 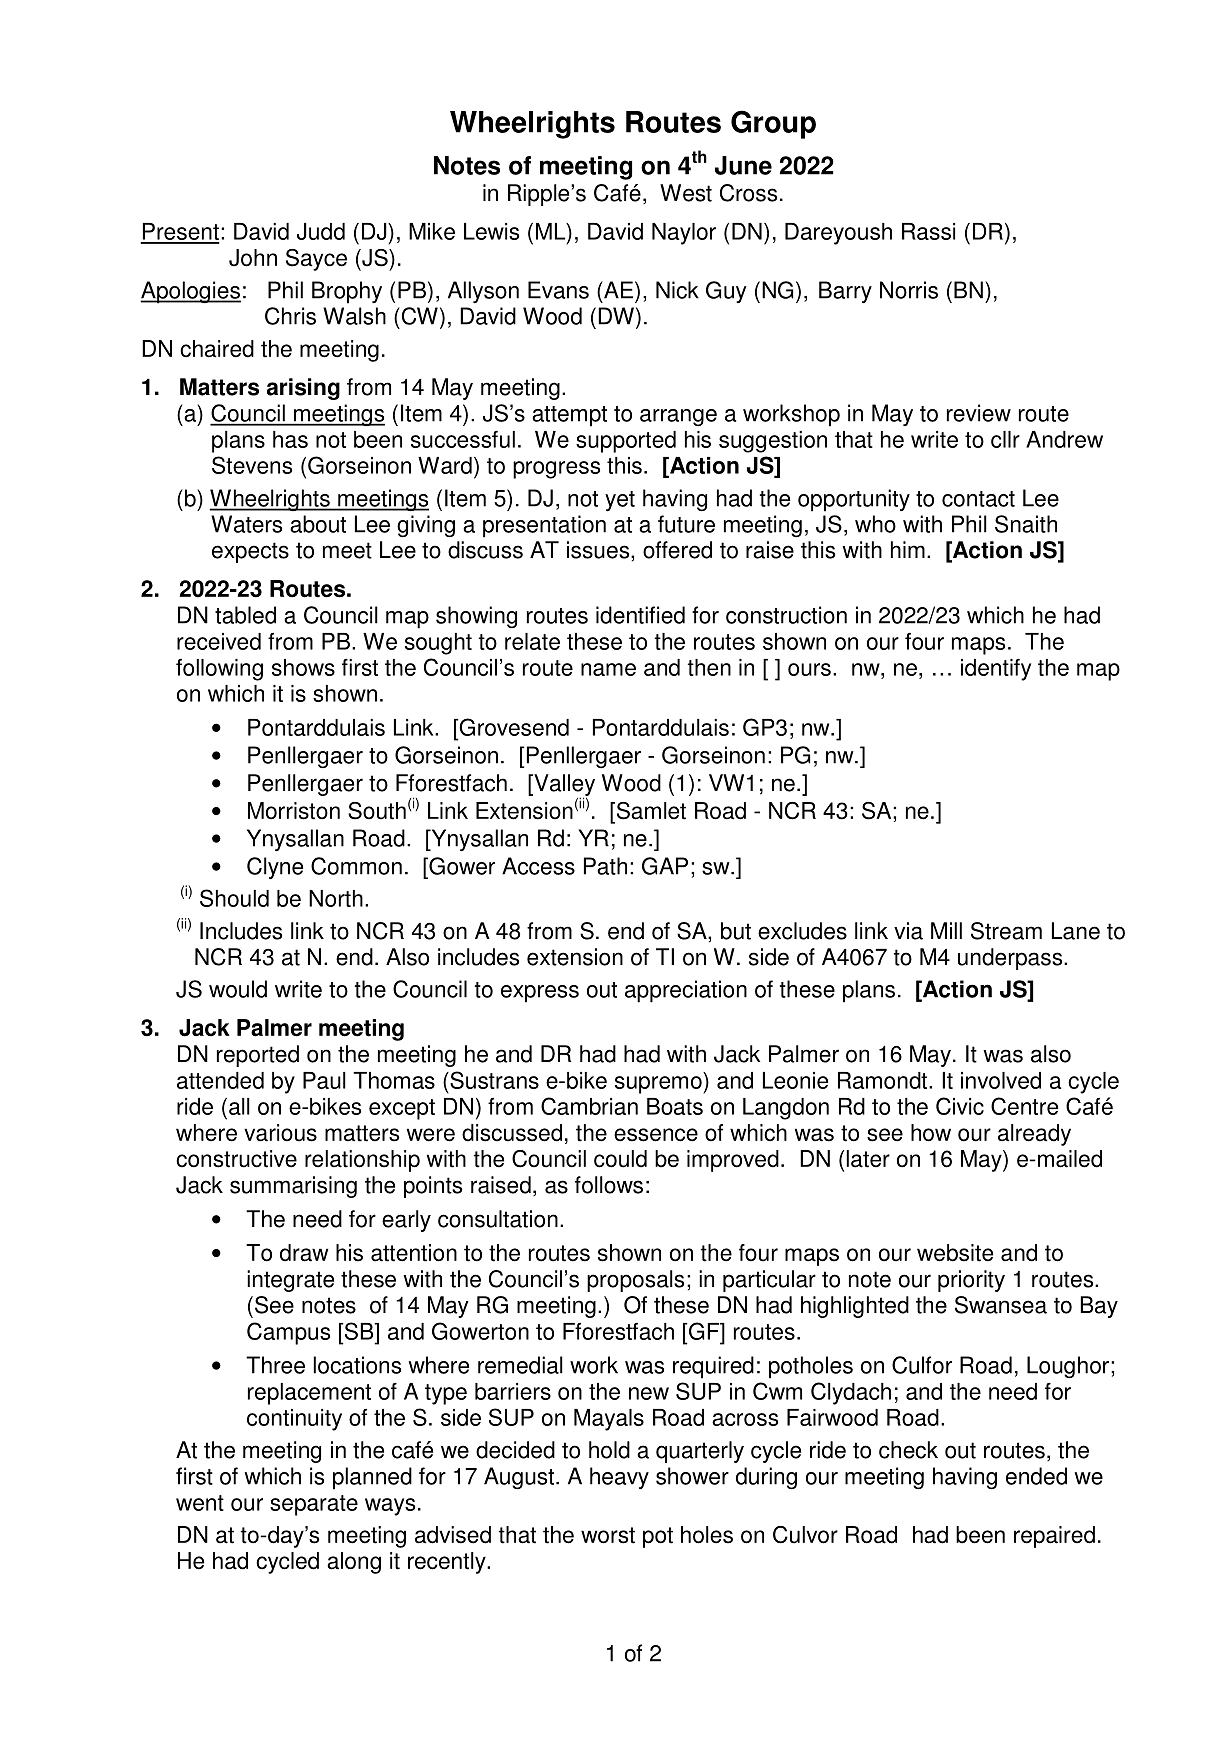 I want to click on Judd, so click(x=321, y=231).
